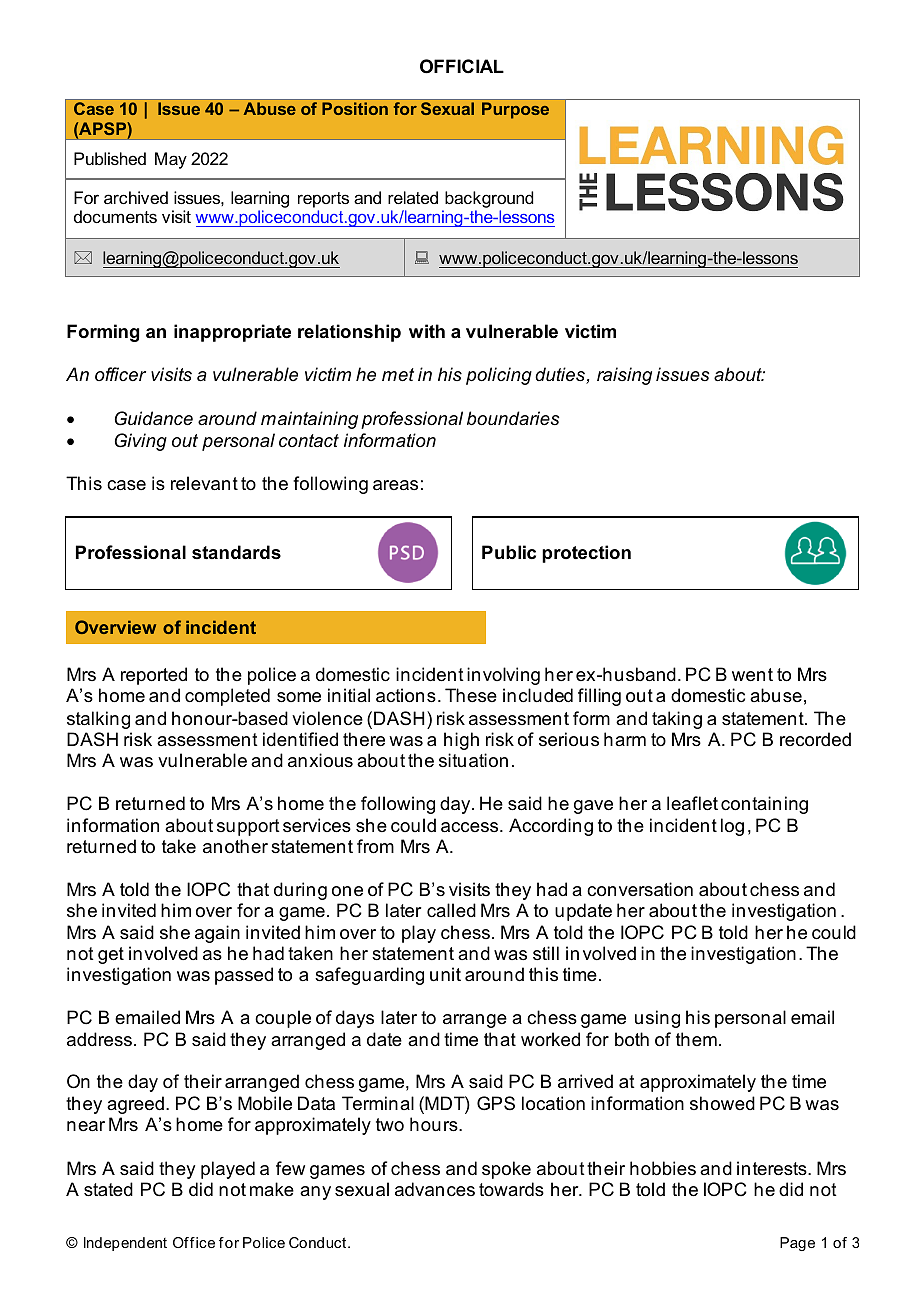  Describe the element at coordinates (98, 720) in the document. I see `stalking` at that location.
